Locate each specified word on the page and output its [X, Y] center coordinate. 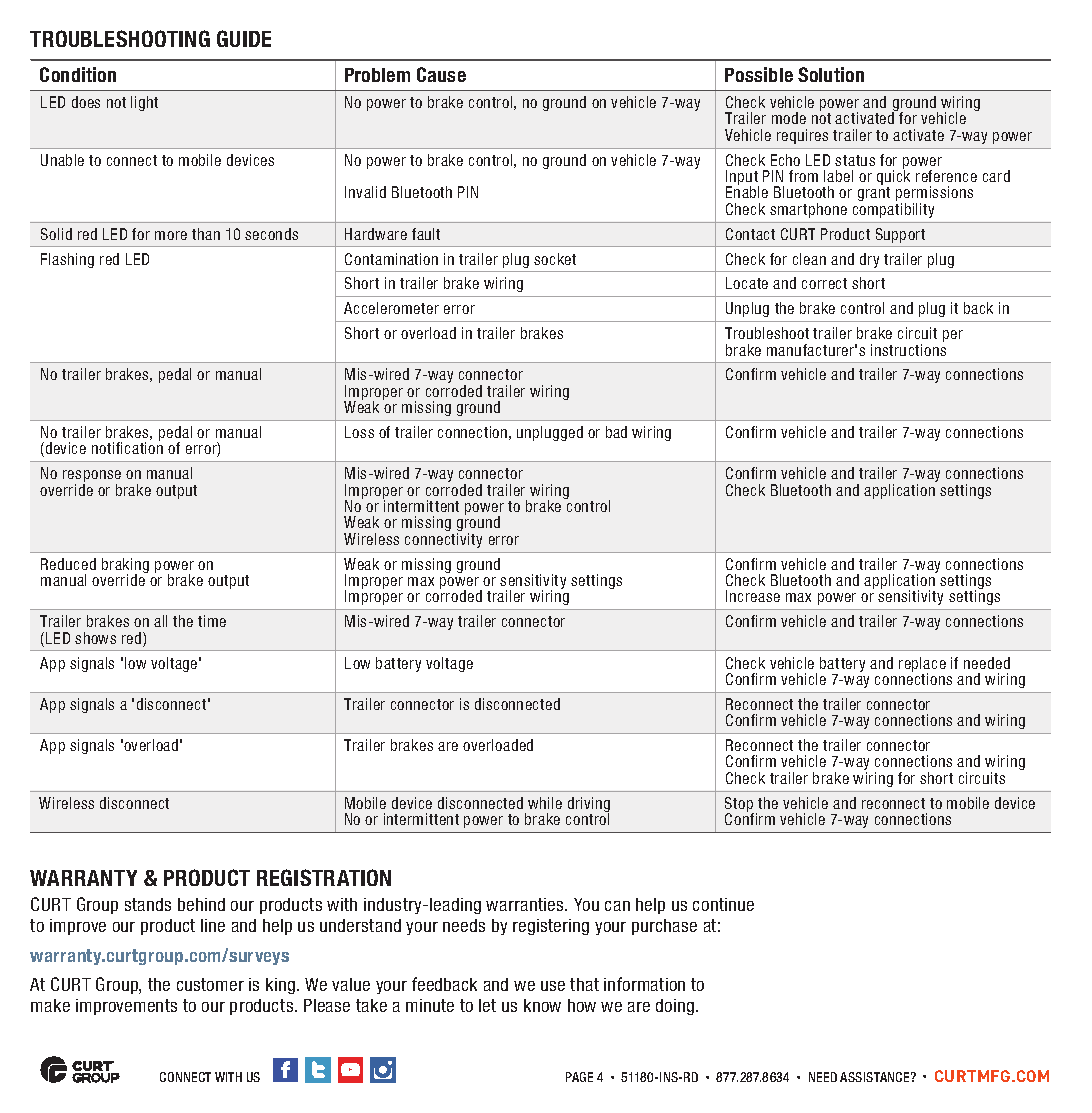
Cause [441, 74]
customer [210, 984]
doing [676, 1007]
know [542, 1005]
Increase [753, 596]
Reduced [68, 564]
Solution [831, 74]
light [144, 103]
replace [922, 665]
